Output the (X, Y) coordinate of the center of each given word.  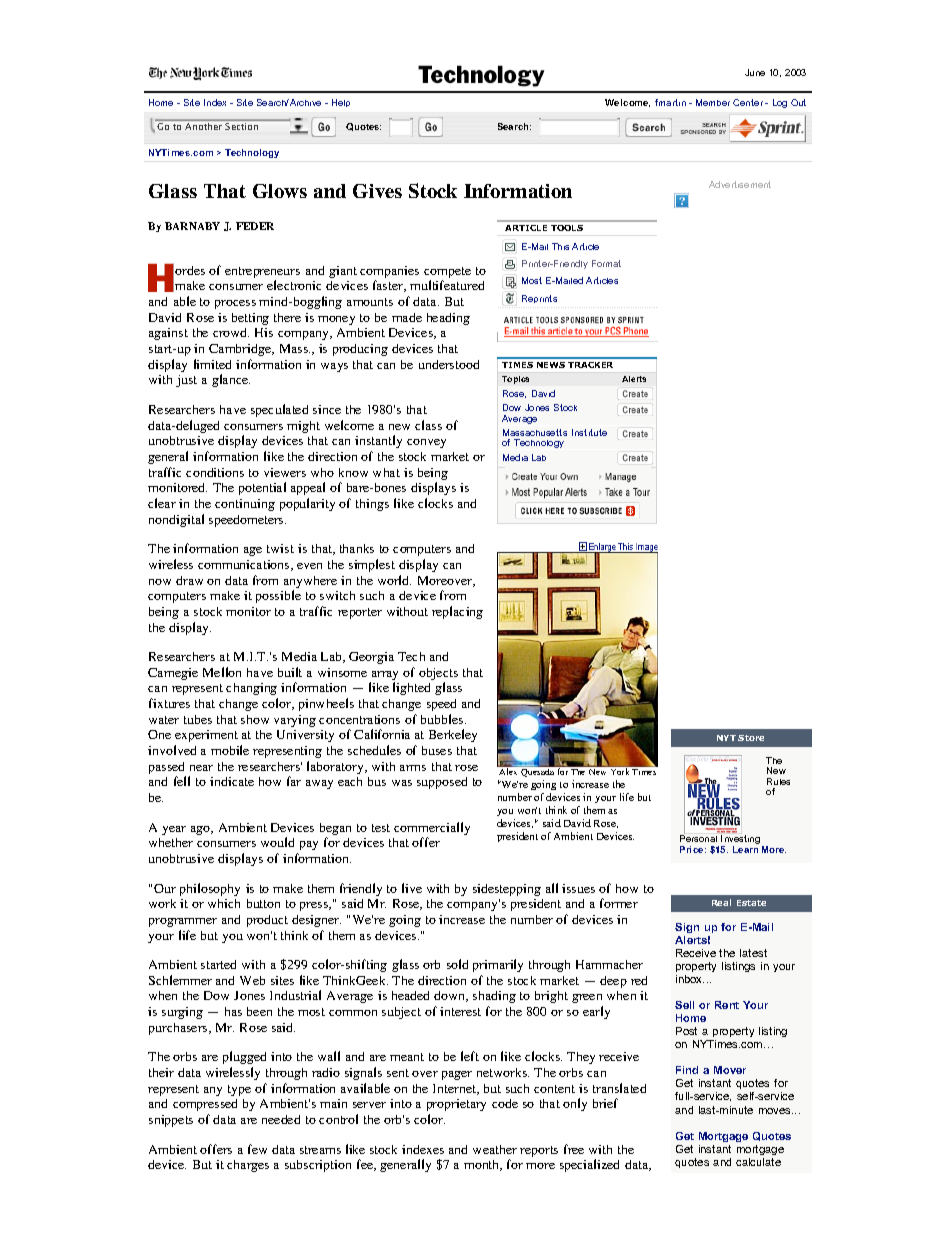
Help (341, 103)
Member (713, 102)
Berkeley (453, 735)
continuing (245, 505)
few (257, 1149)
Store (751, 738)
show (255, 719)
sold (457, 964)
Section (242, 126)
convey (426, 443)
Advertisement (740, 184)
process (235, 304)
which (224, 903)
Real (721, 902)
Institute (589, 432)
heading (448, 319)
